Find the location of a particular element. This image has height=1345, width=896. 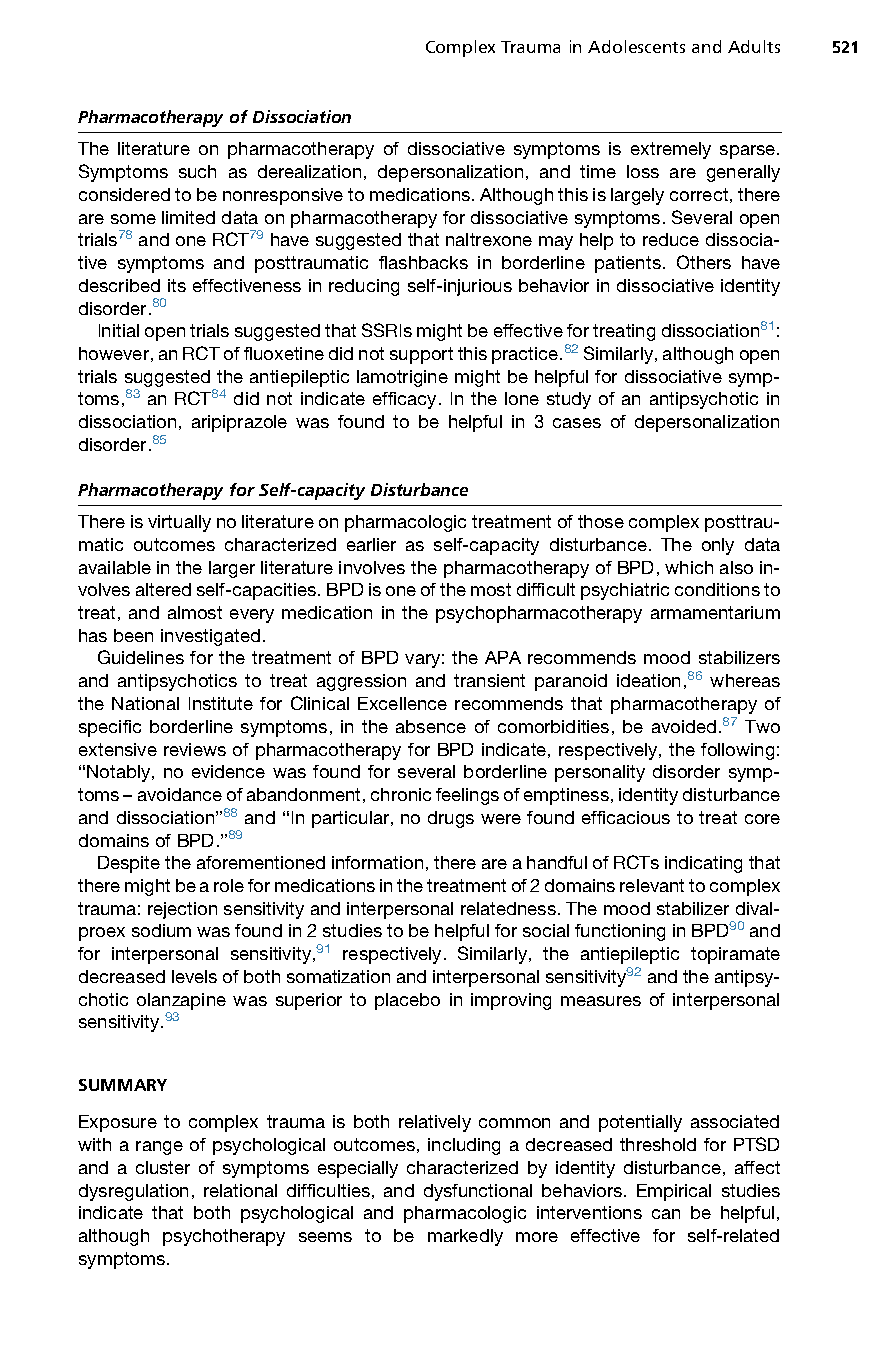

Excellence is located at coordinates (402, 703).
